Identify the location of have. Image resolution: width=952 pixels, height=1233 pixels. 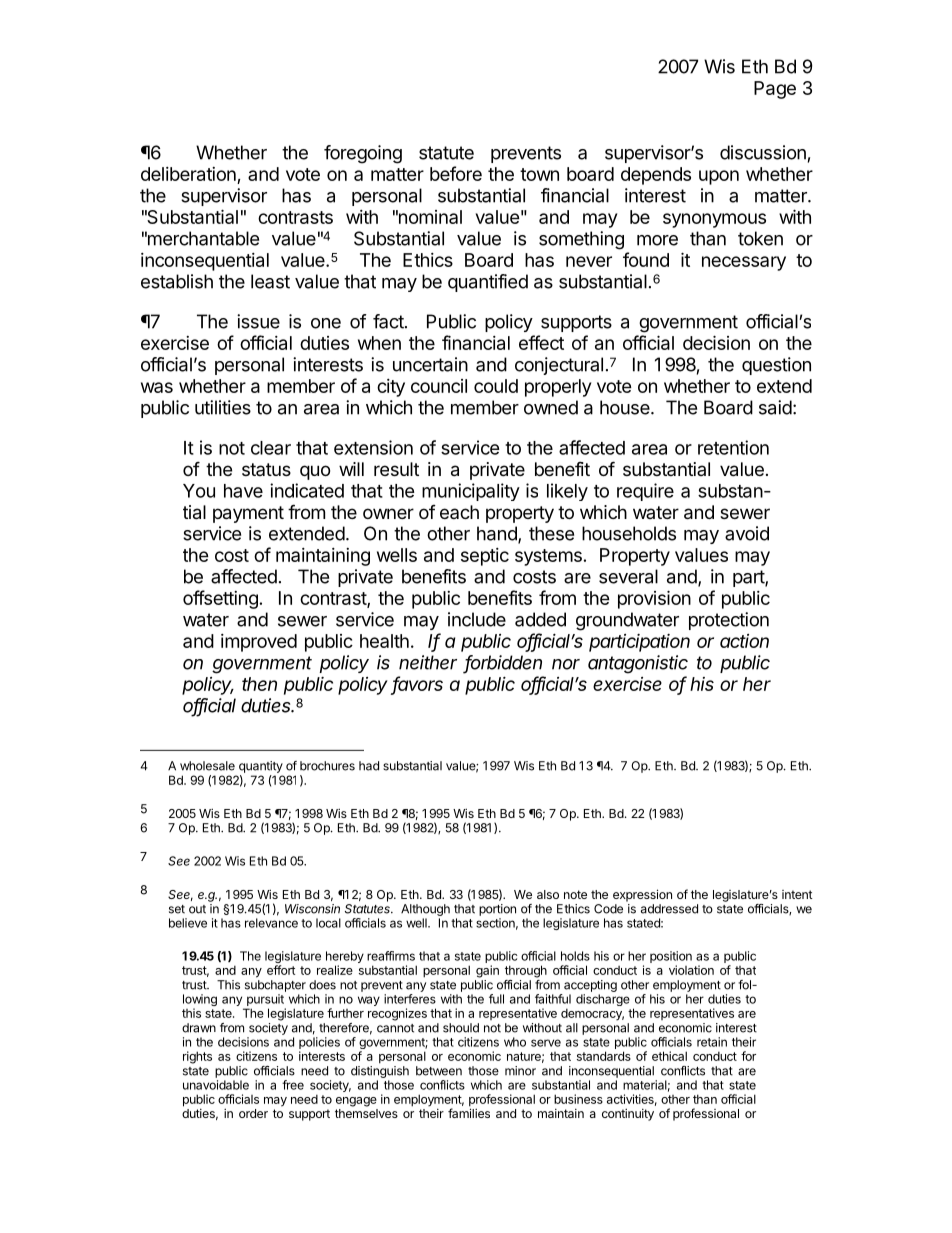
(243, 491).
